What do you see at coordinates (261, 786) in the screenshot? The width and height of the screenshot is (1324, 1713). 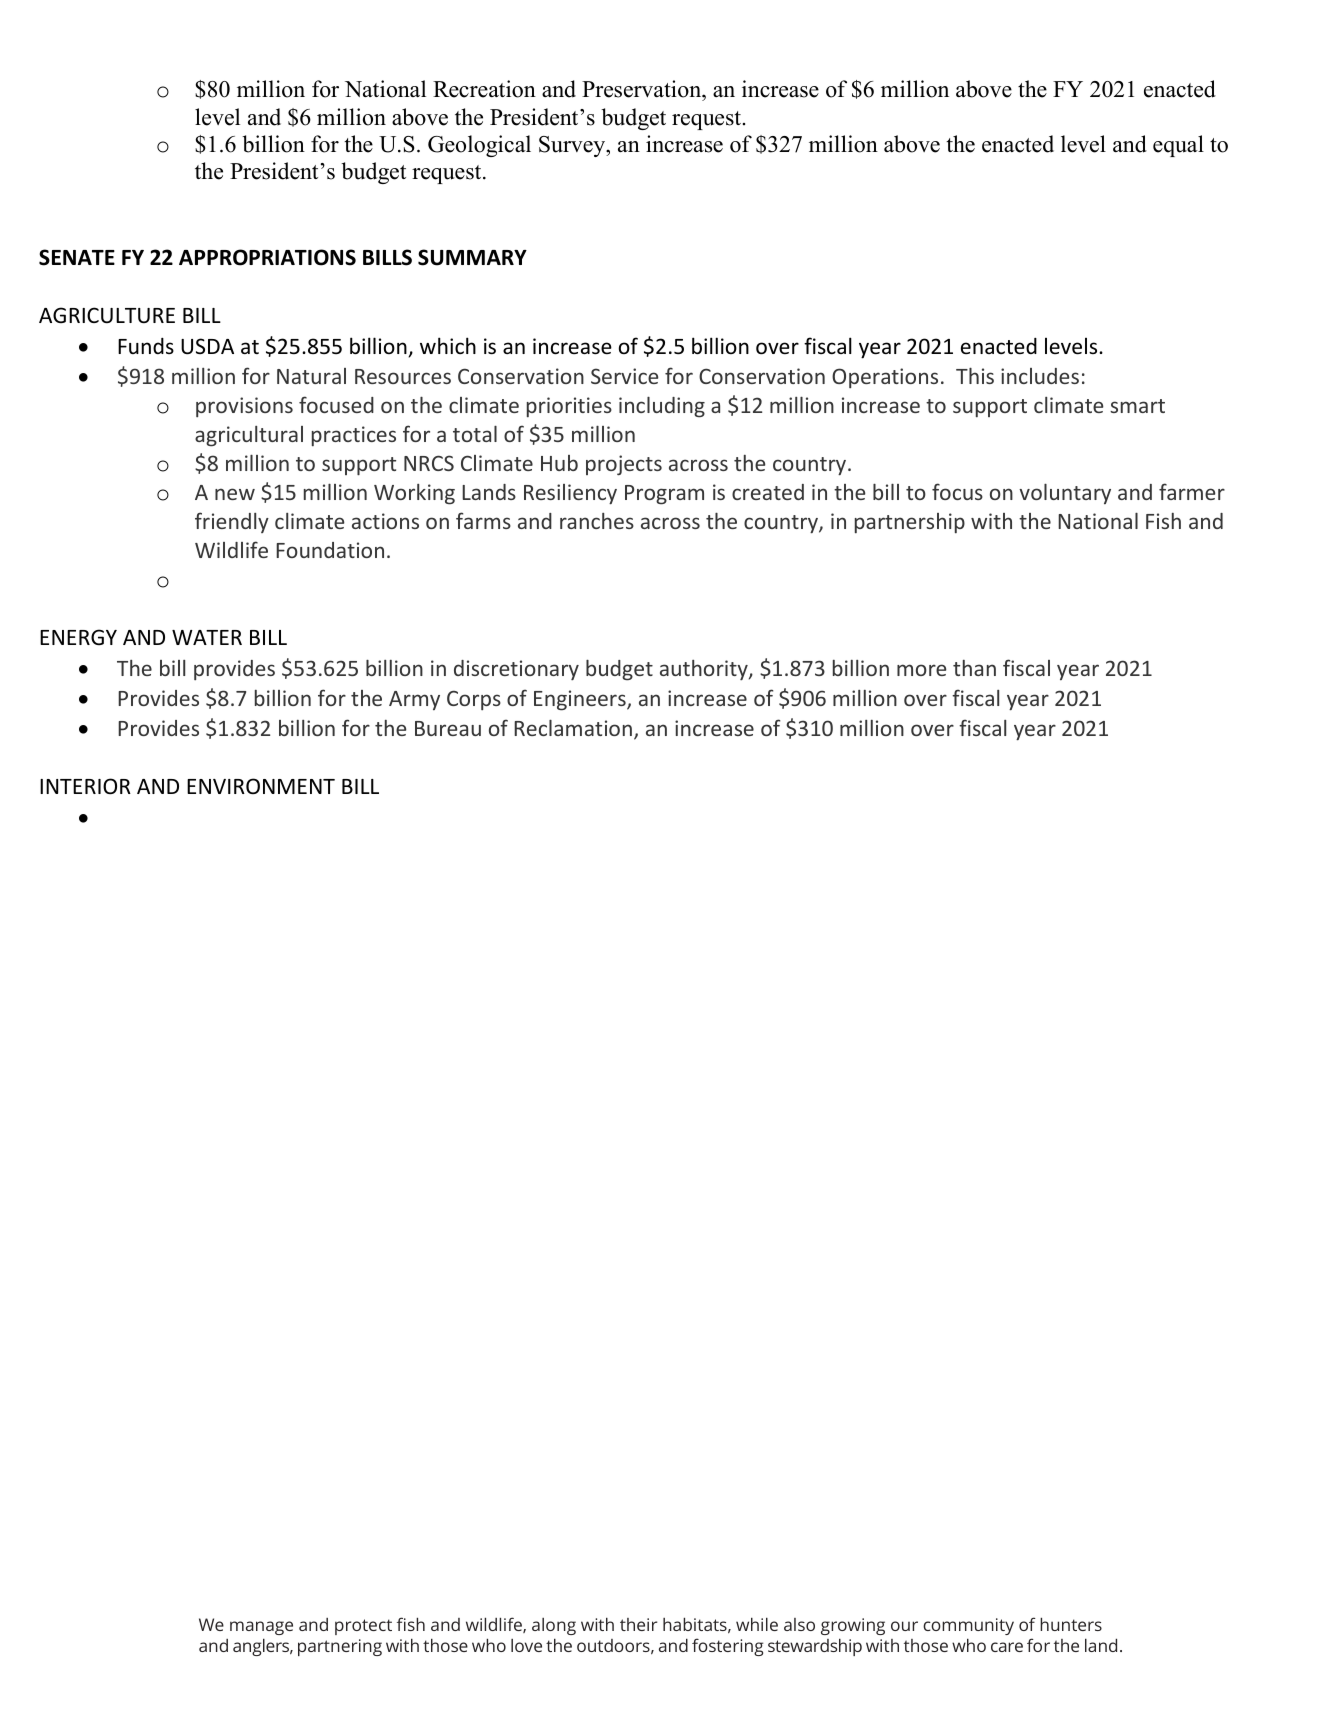 I see `ENVIRONMENT` at bounding box center [261, 786].
